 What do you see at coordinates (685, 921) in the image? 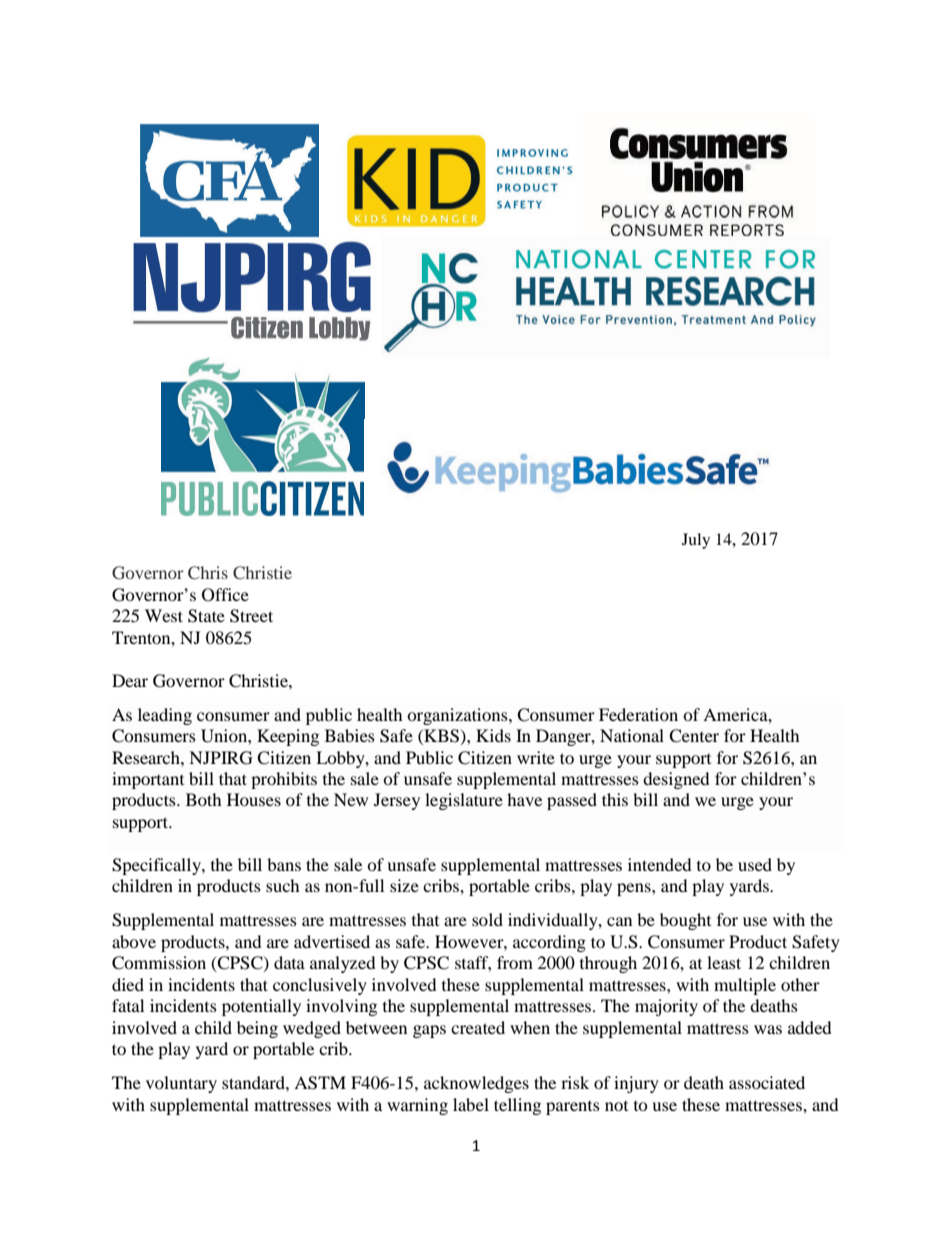
I see `bought` at bounding box center [685, 921].
